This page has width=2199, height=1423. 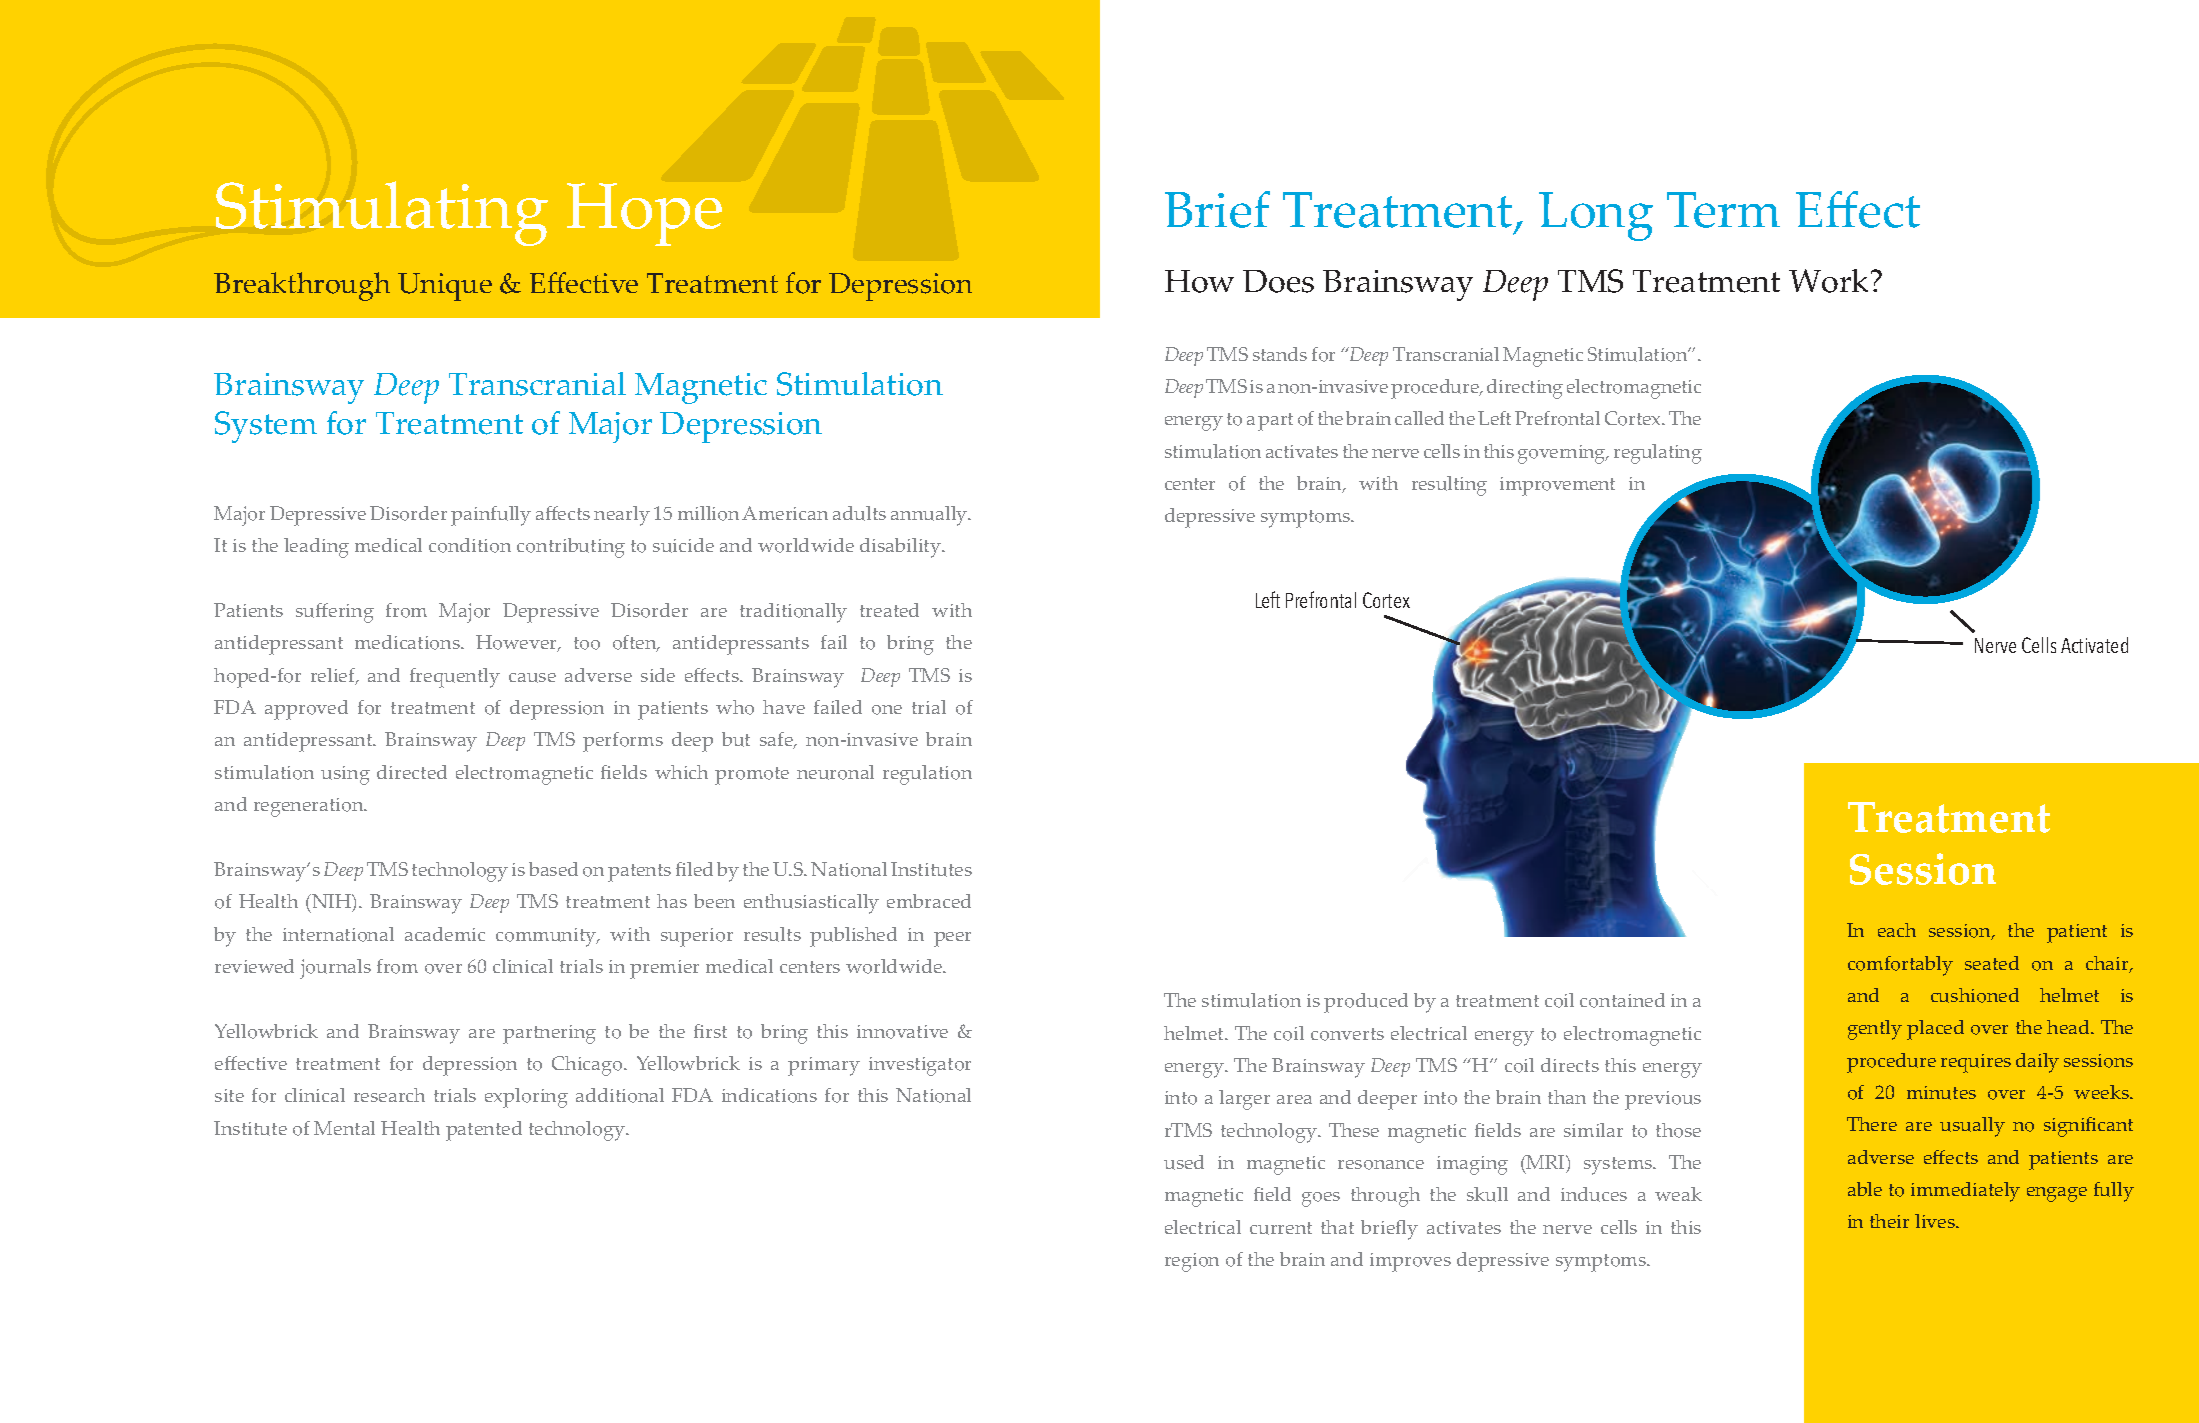 I want to click on Work, so click(x=1830, y=281).
